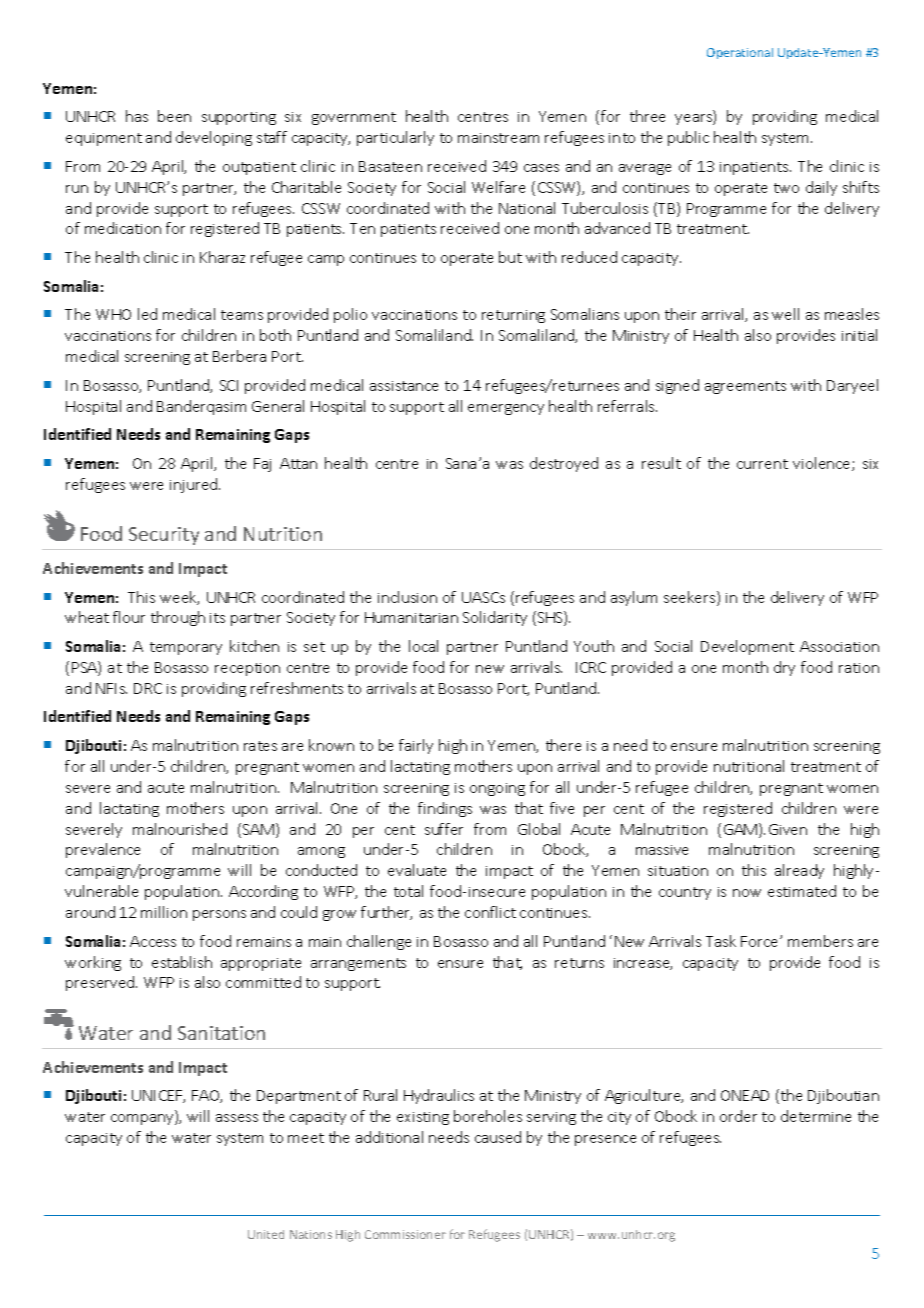 This screenshot has height=1308, width=924. I want to click on Commissioner, so click(405, 1234).
